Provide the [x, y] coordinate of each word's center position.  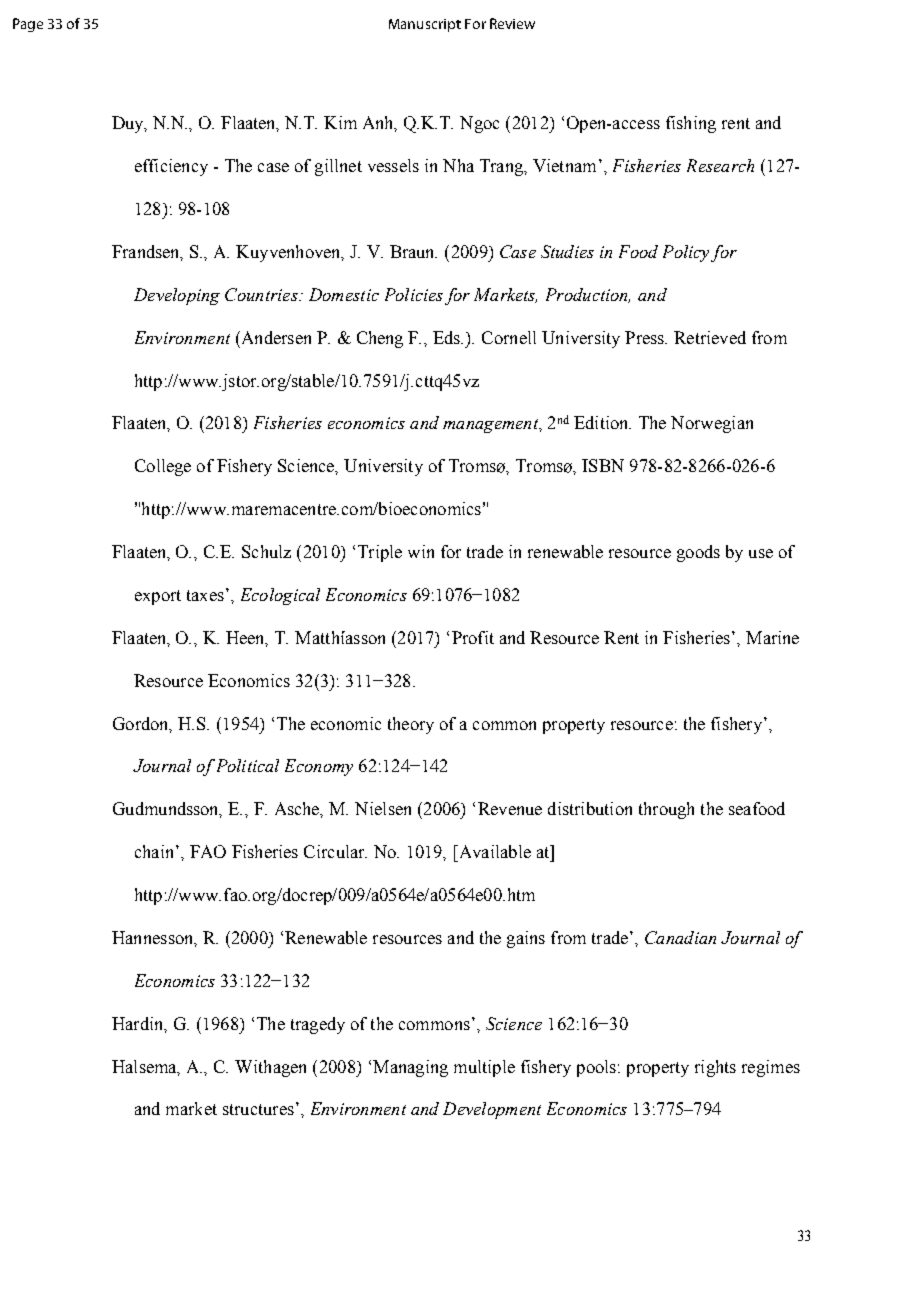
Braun [413, 251]
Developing [177, 296]
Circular [335, 851]
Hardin [139, 1024]
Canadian [680, 937]
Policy [686, 253]
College [163, 467]
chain [156, 851]
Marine [772, 637]
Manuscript [425, 25]
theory [411, 725]
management [492, 426]
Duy [129, 124]
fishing [691, 124]
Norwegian [712, 424]
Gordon [142, 724]
